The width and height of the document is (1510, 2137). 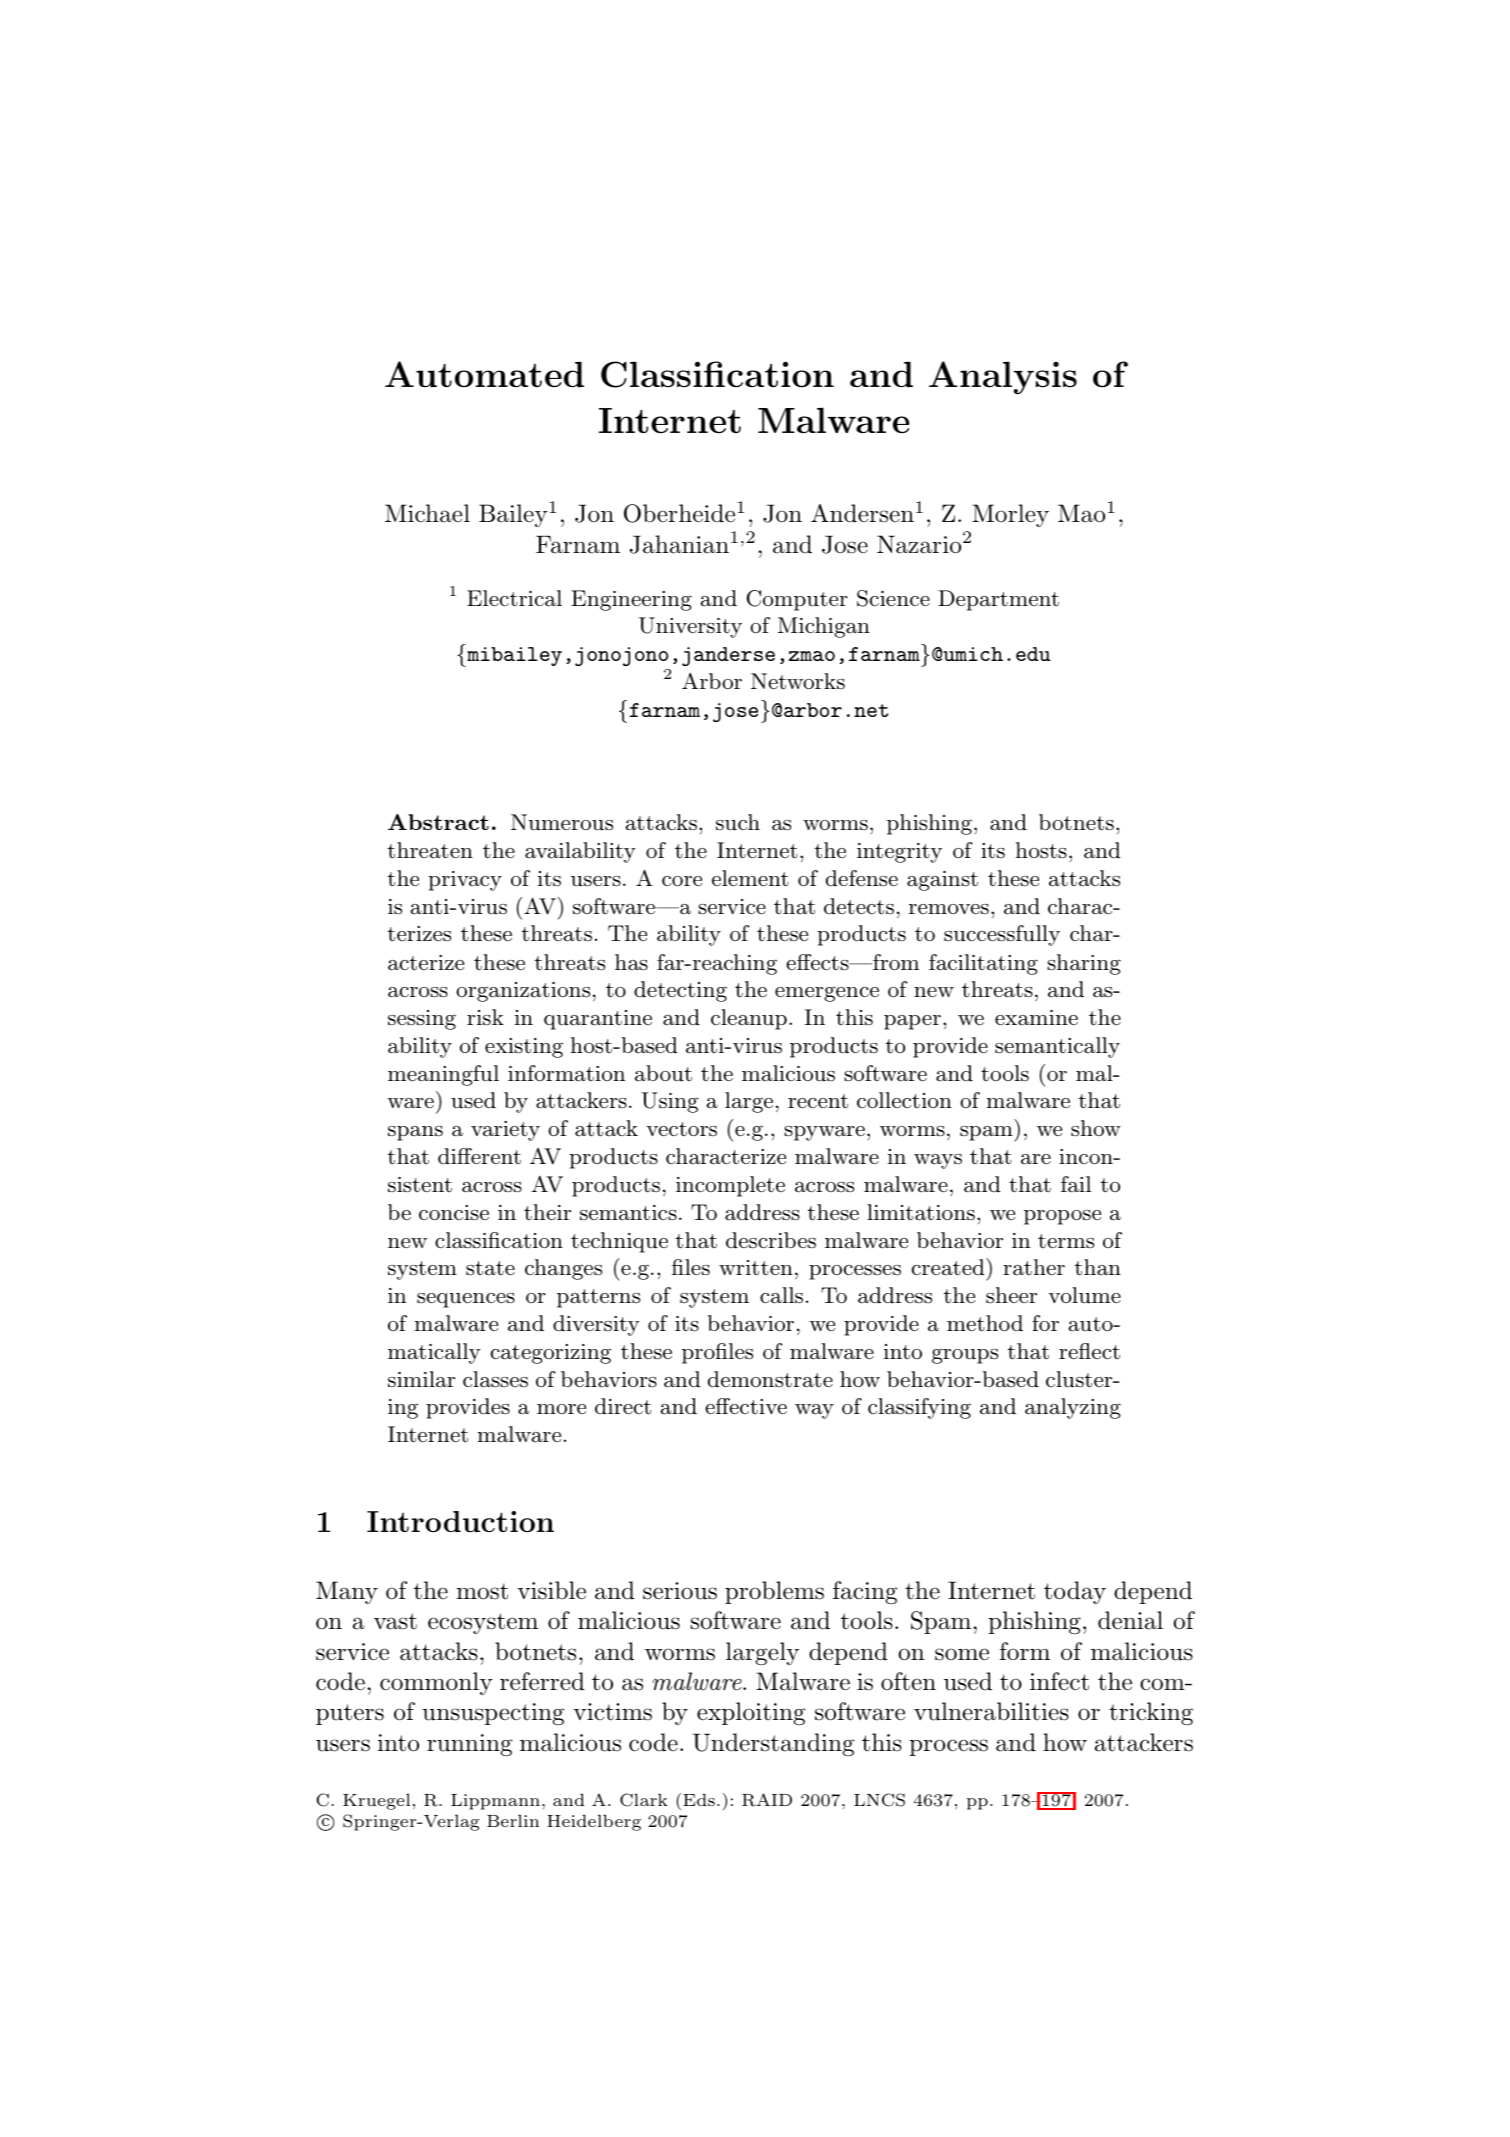 What do you see at coordinates (469, 1745) in the document?
I see `running` at bounding box center [469, 1745].
